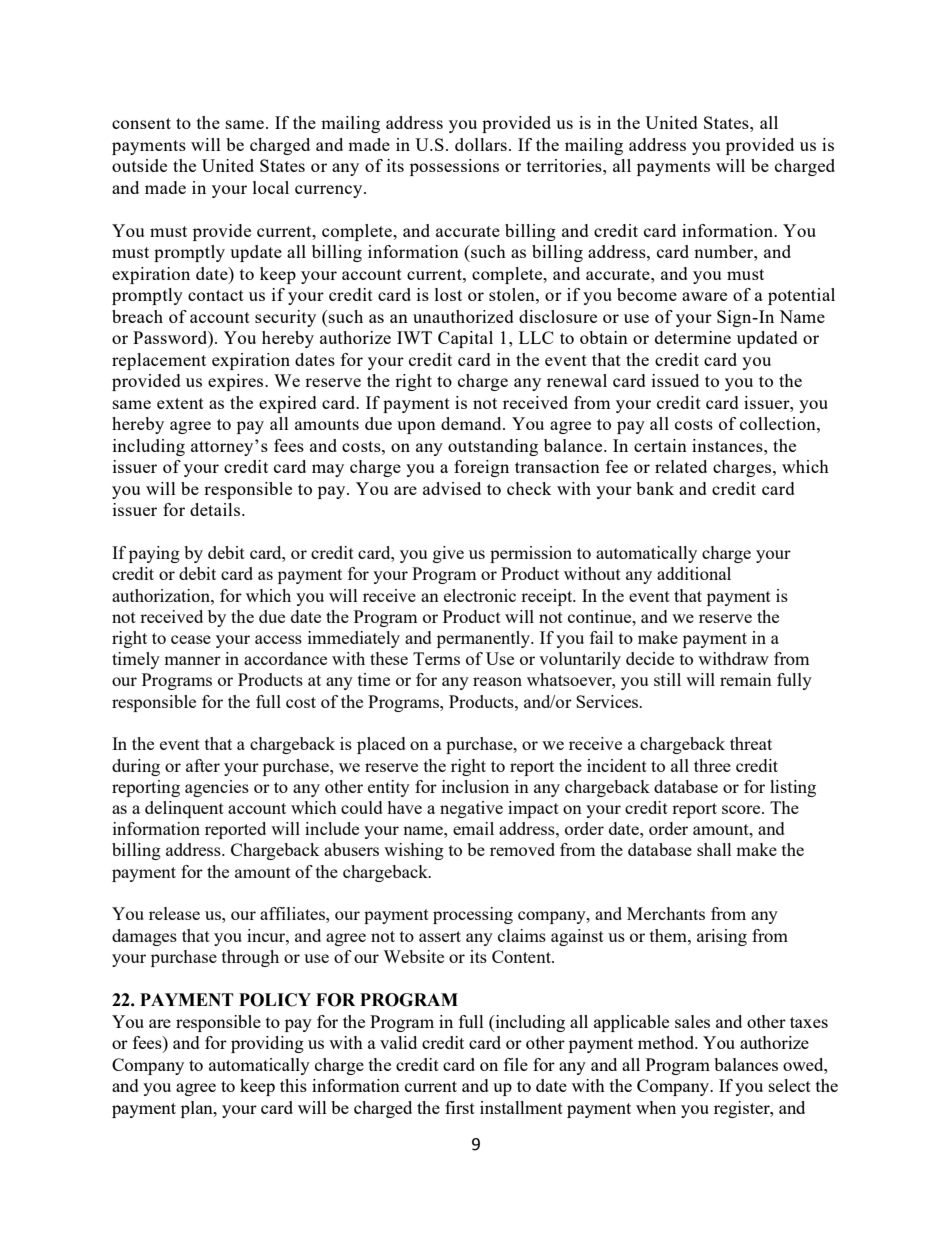  I want to click on instances, so click(728, 445).
